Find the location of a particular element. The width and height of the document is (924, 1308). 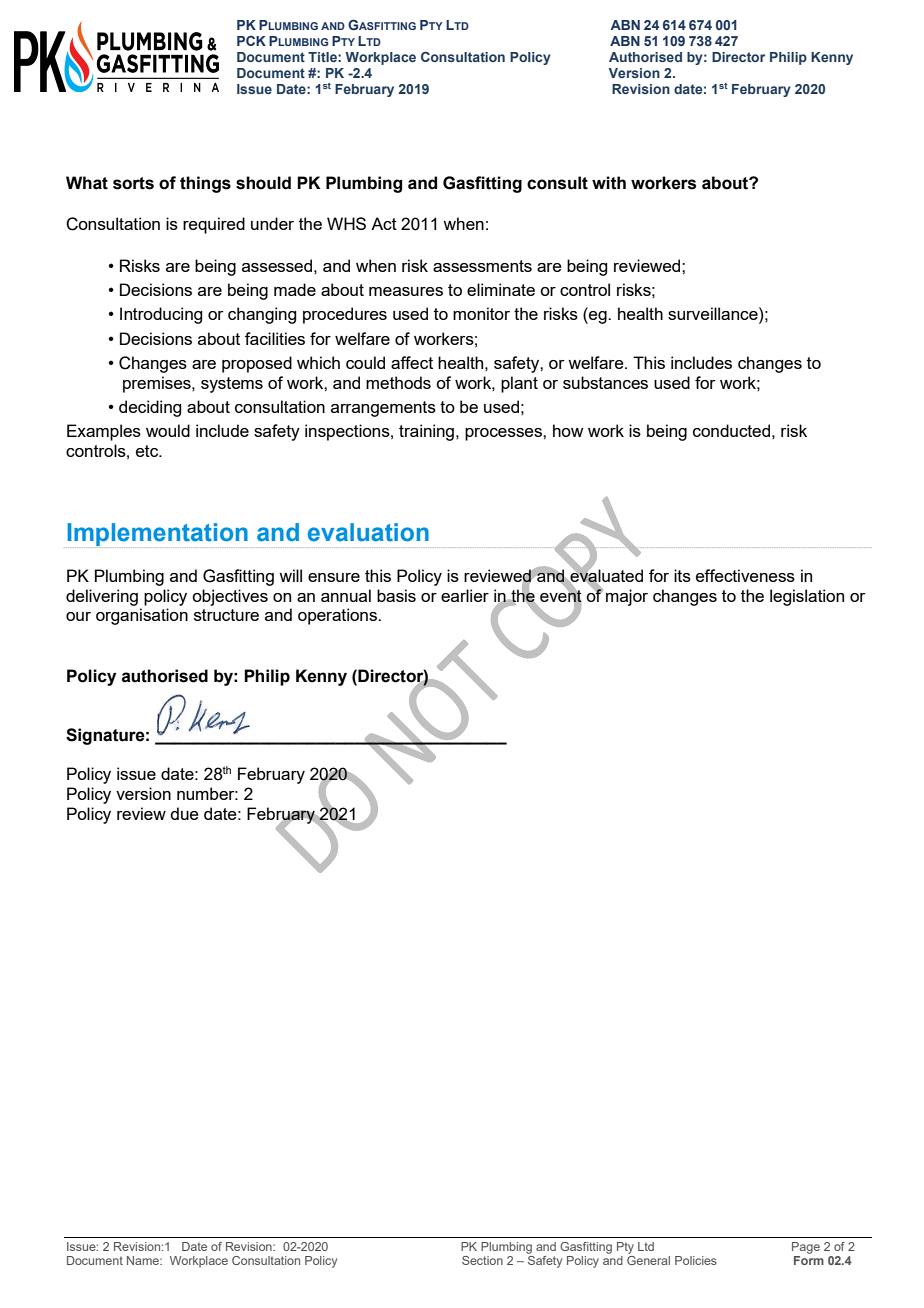

due is located at coordinates (184, 813).
